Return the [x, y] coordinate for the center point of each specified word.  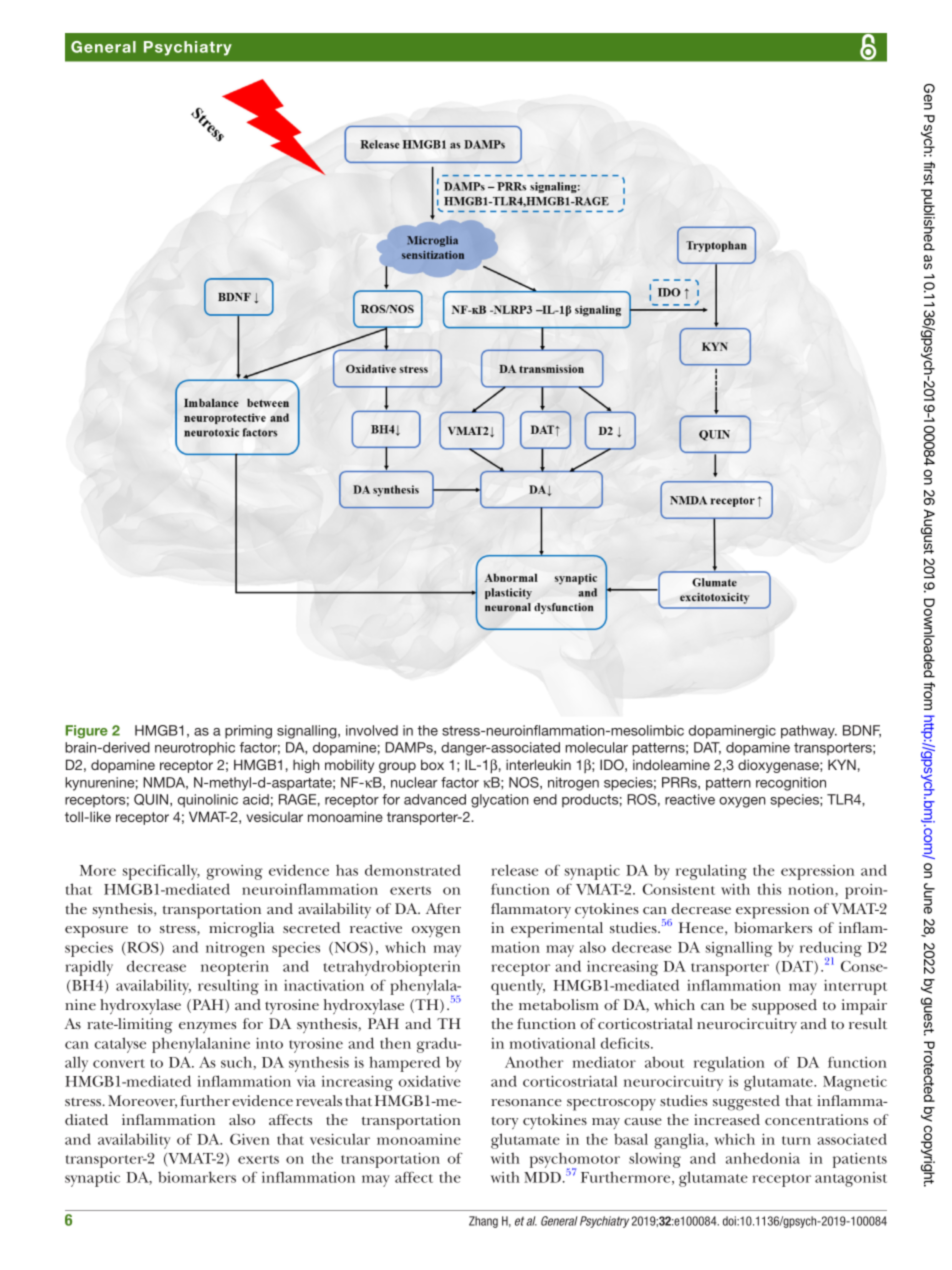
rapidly [89, 968]
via [306, 1081]
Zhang [483, 1222]
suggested [746, 1103]
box [432, 764]
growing [235, 872]
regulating [711, 872]
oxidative [430, 1081]
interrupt [855, 987]
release [514, 870]
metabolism [559, 1004]
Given [250, 1139]
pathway [809, 732]
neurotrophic [195, 749]
